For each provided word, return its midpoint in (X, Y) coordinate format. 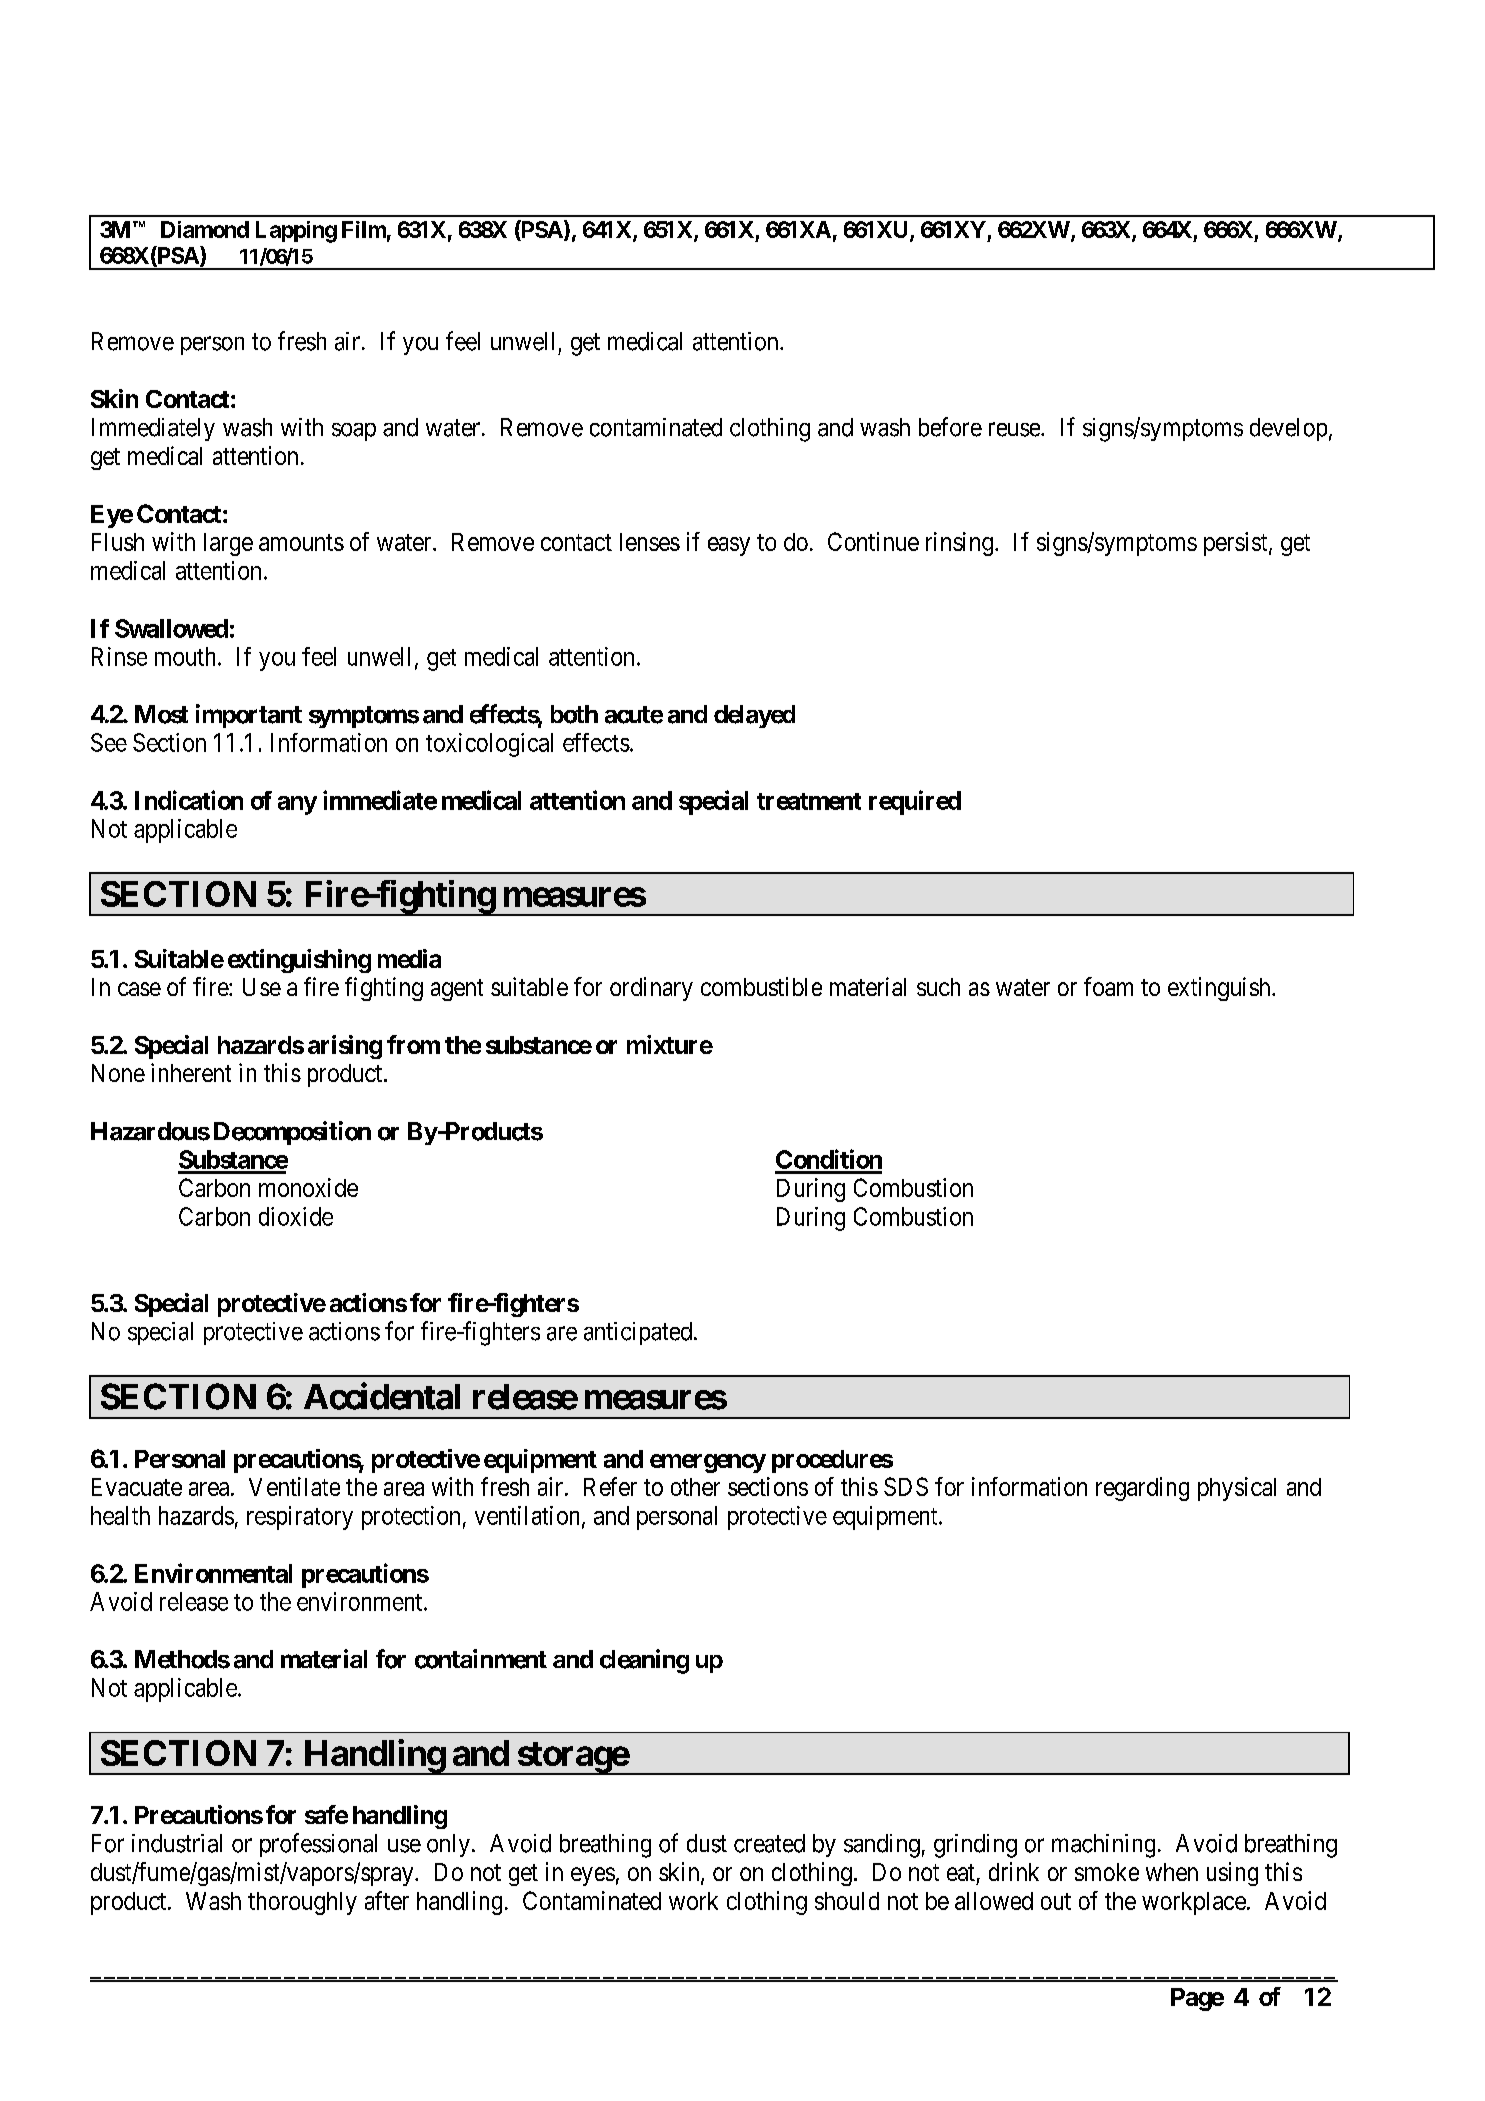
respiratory (300, 1518)
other (695, 1487)
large (228, 544)
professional (318, 1845)
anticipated (638, 1333)
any (297, 805)
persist (1237, 544)
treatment (809, 801)
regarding (1142, 1489)
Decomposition (292, 1133)
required (915, 802)
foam (1108, 986)
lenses (650, 542)
